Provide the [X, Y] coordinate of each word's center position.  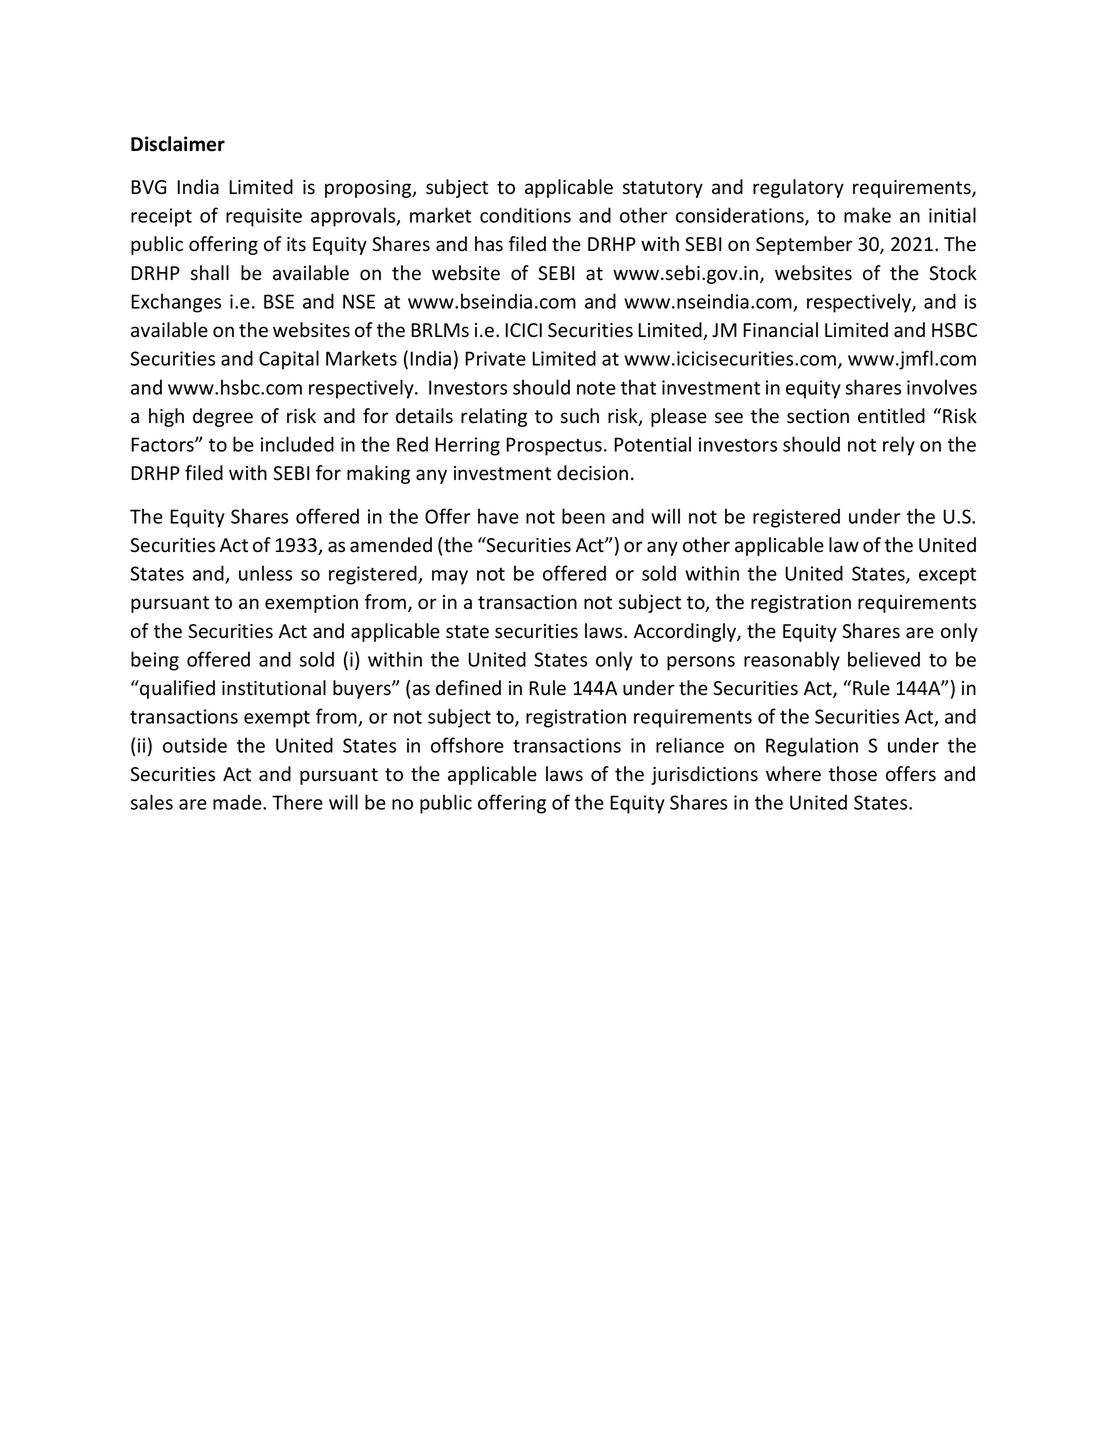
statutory [663, 189]
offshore [467, 745]
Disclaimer [178, 144]
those [853, 774]
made [238, 802]
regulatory [798, 188]
